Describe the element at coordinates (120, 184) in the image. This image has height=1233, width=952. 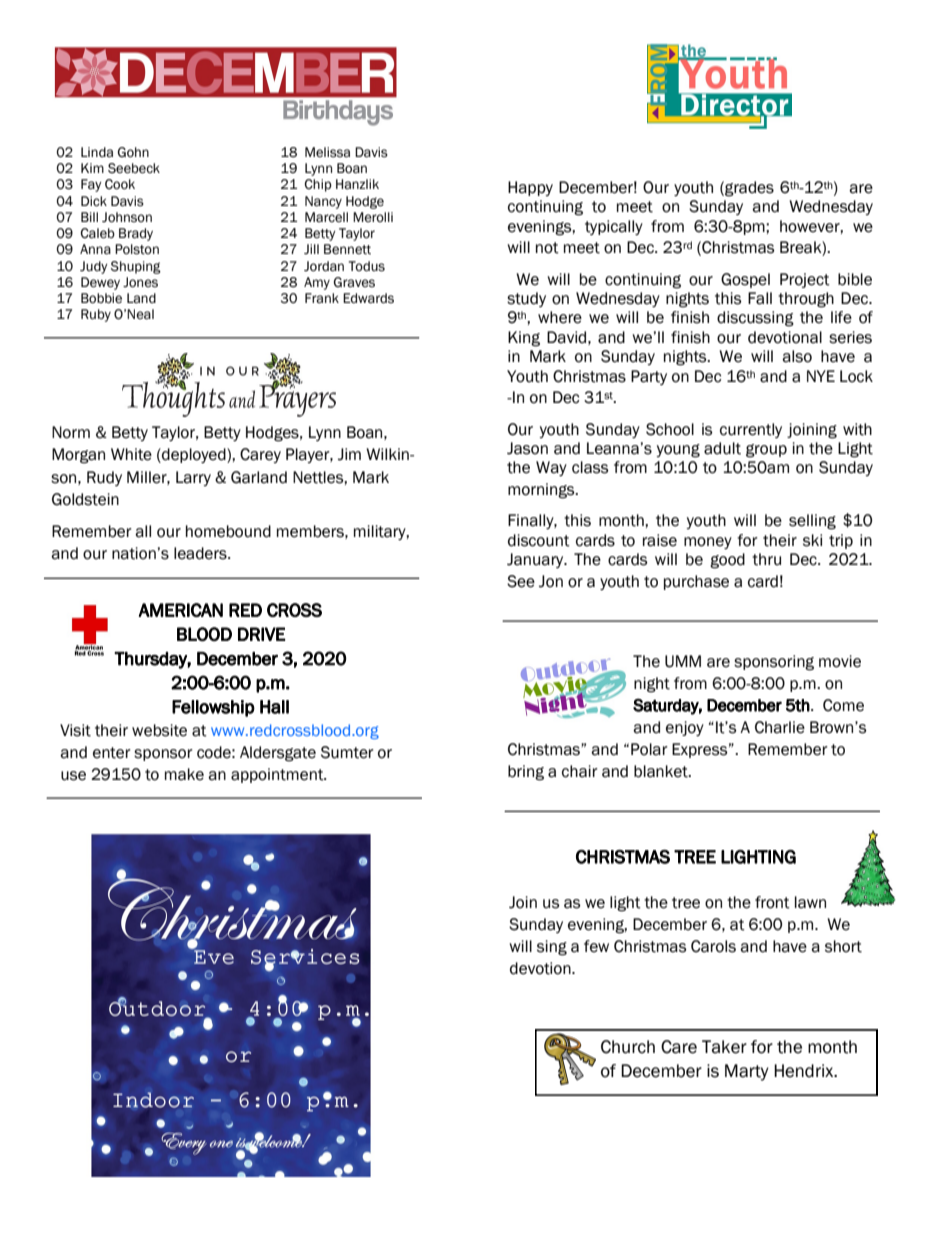
I see `Cook` at that location.
